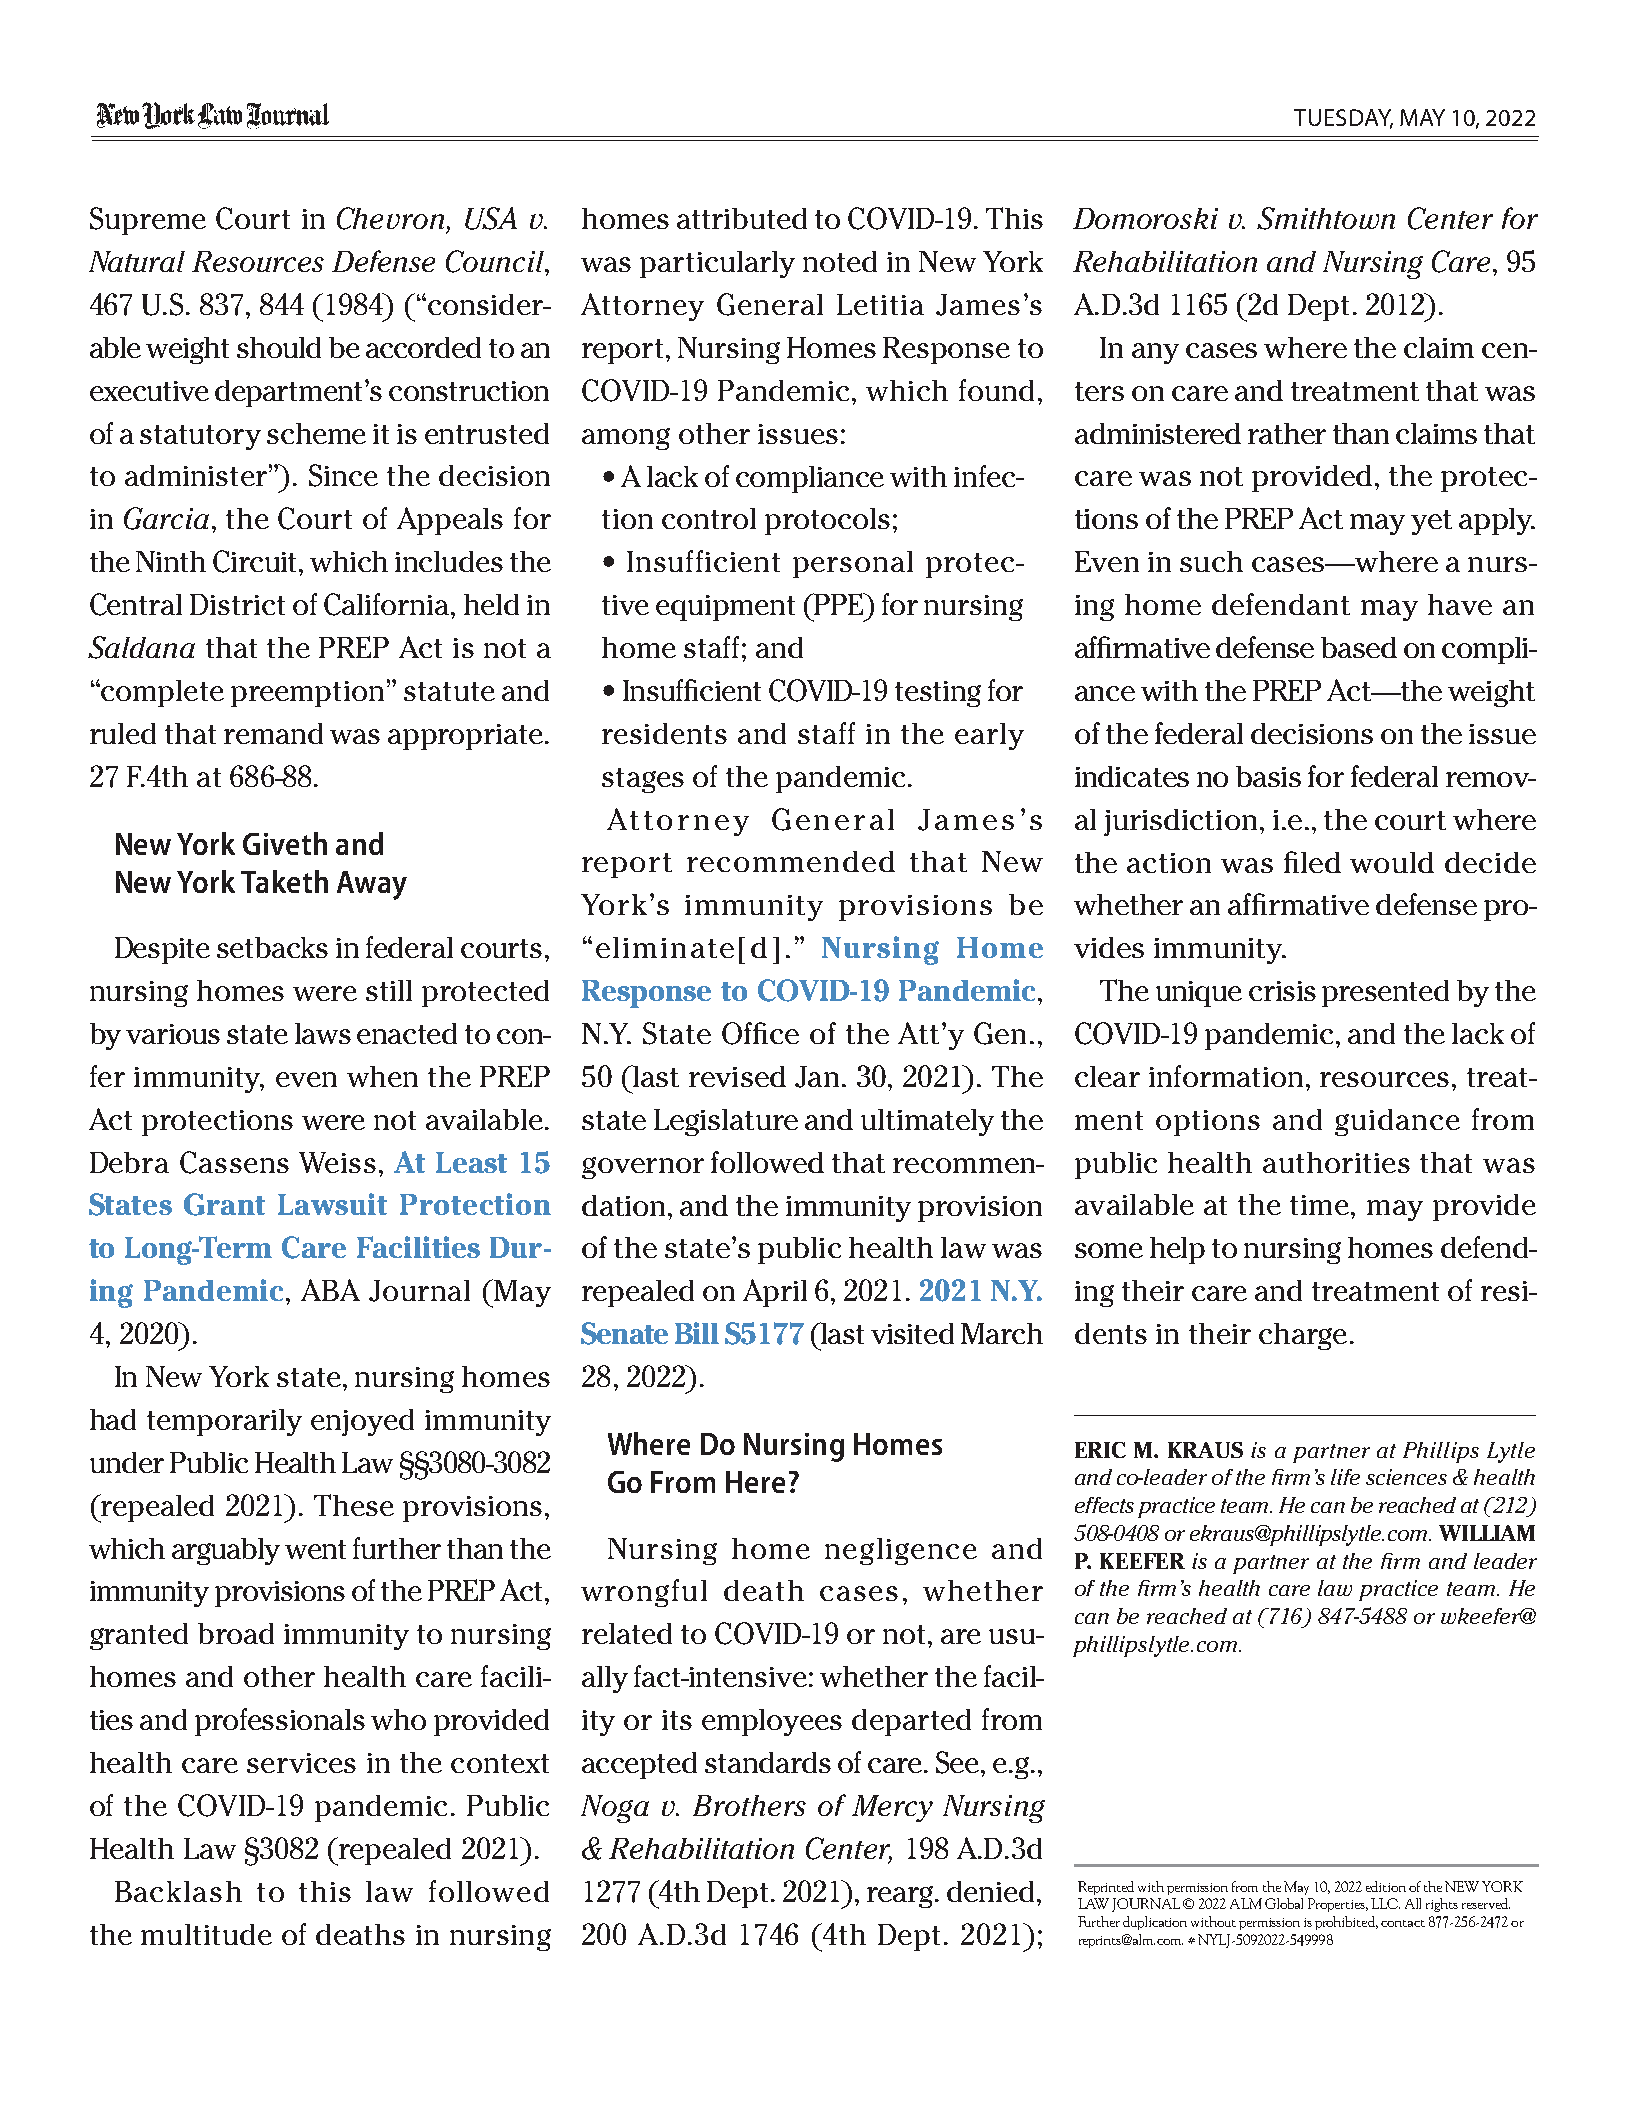 This screenshot has height=2103, width=1625. What do you see at coordinates (1343, 119) in the screenshot?
I see `TUESDAY` at bounding box center [1343, 119].
